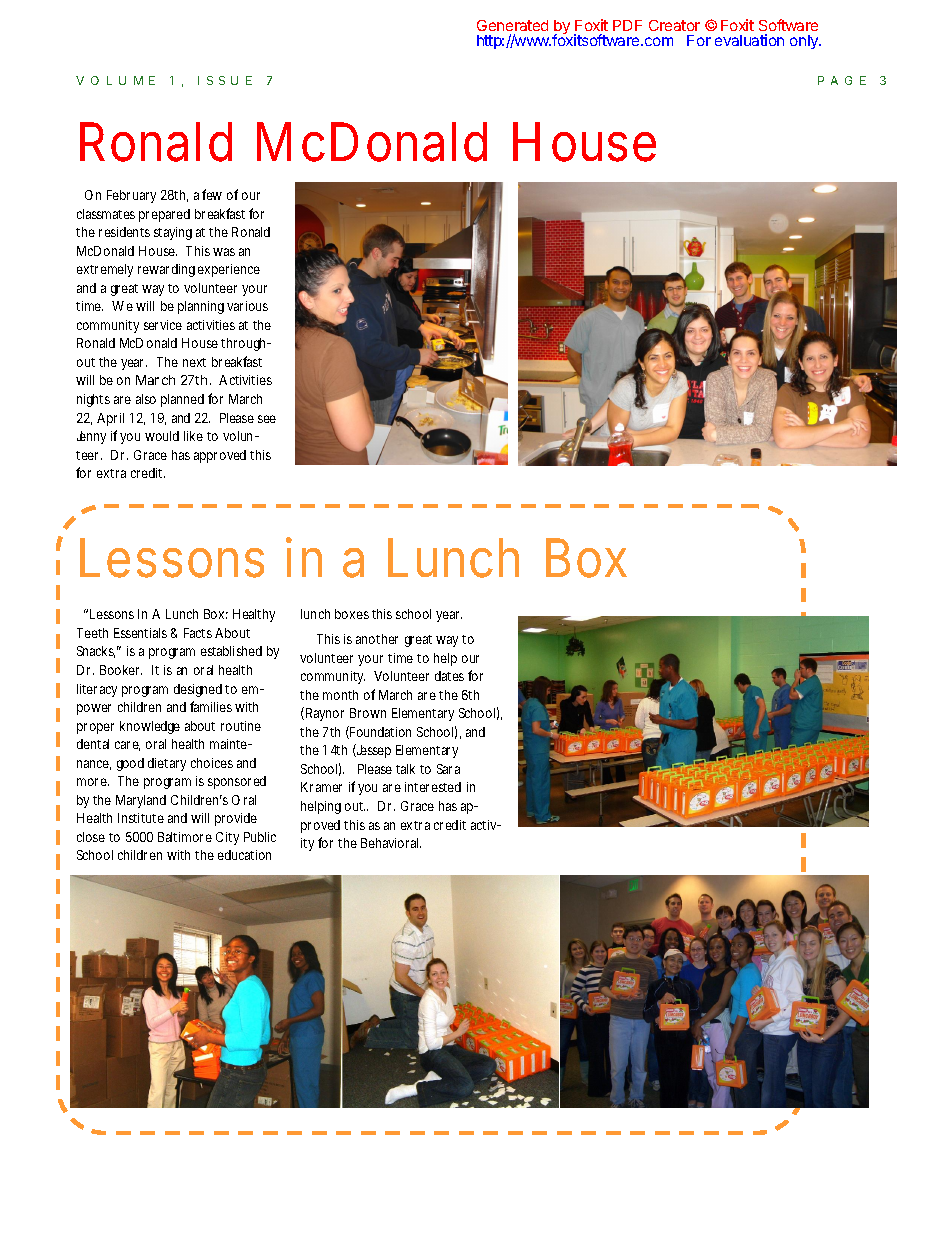 Image resolution: width=952 pixels, height=1233 pixels. Describe the element at coordinates (749, 40) in the image. I see `evaluation` at that location.
